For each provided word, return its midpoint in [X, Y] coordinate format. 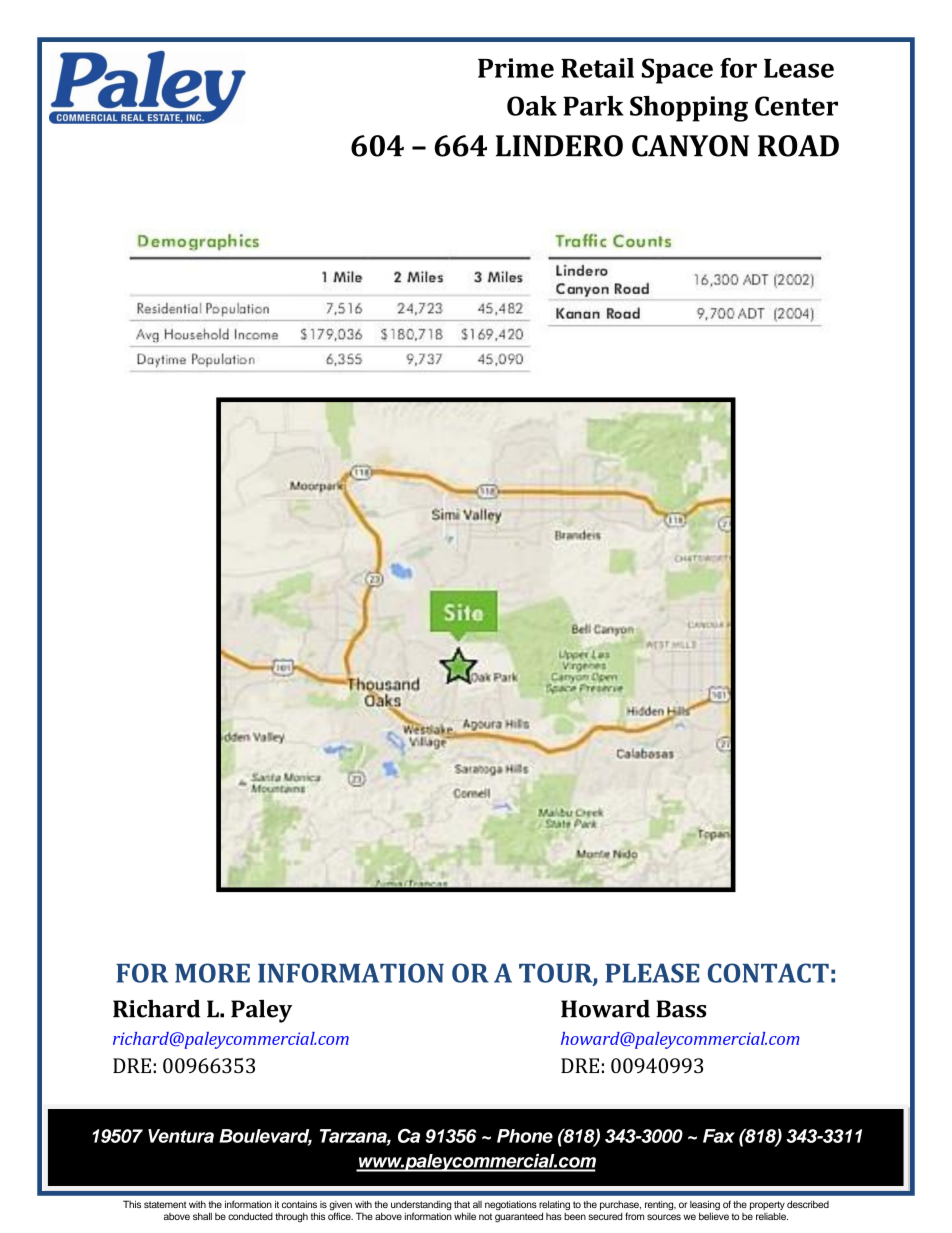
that [462, 1204]
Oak [532, 106]
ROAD [798, 146]
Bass [681, 1009]
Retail [597, 68]
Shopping [689, 109]
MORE [212, 973]
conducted [250, 1216]
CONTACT [768, 973]
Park [593, 106]
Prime [516, 68]
